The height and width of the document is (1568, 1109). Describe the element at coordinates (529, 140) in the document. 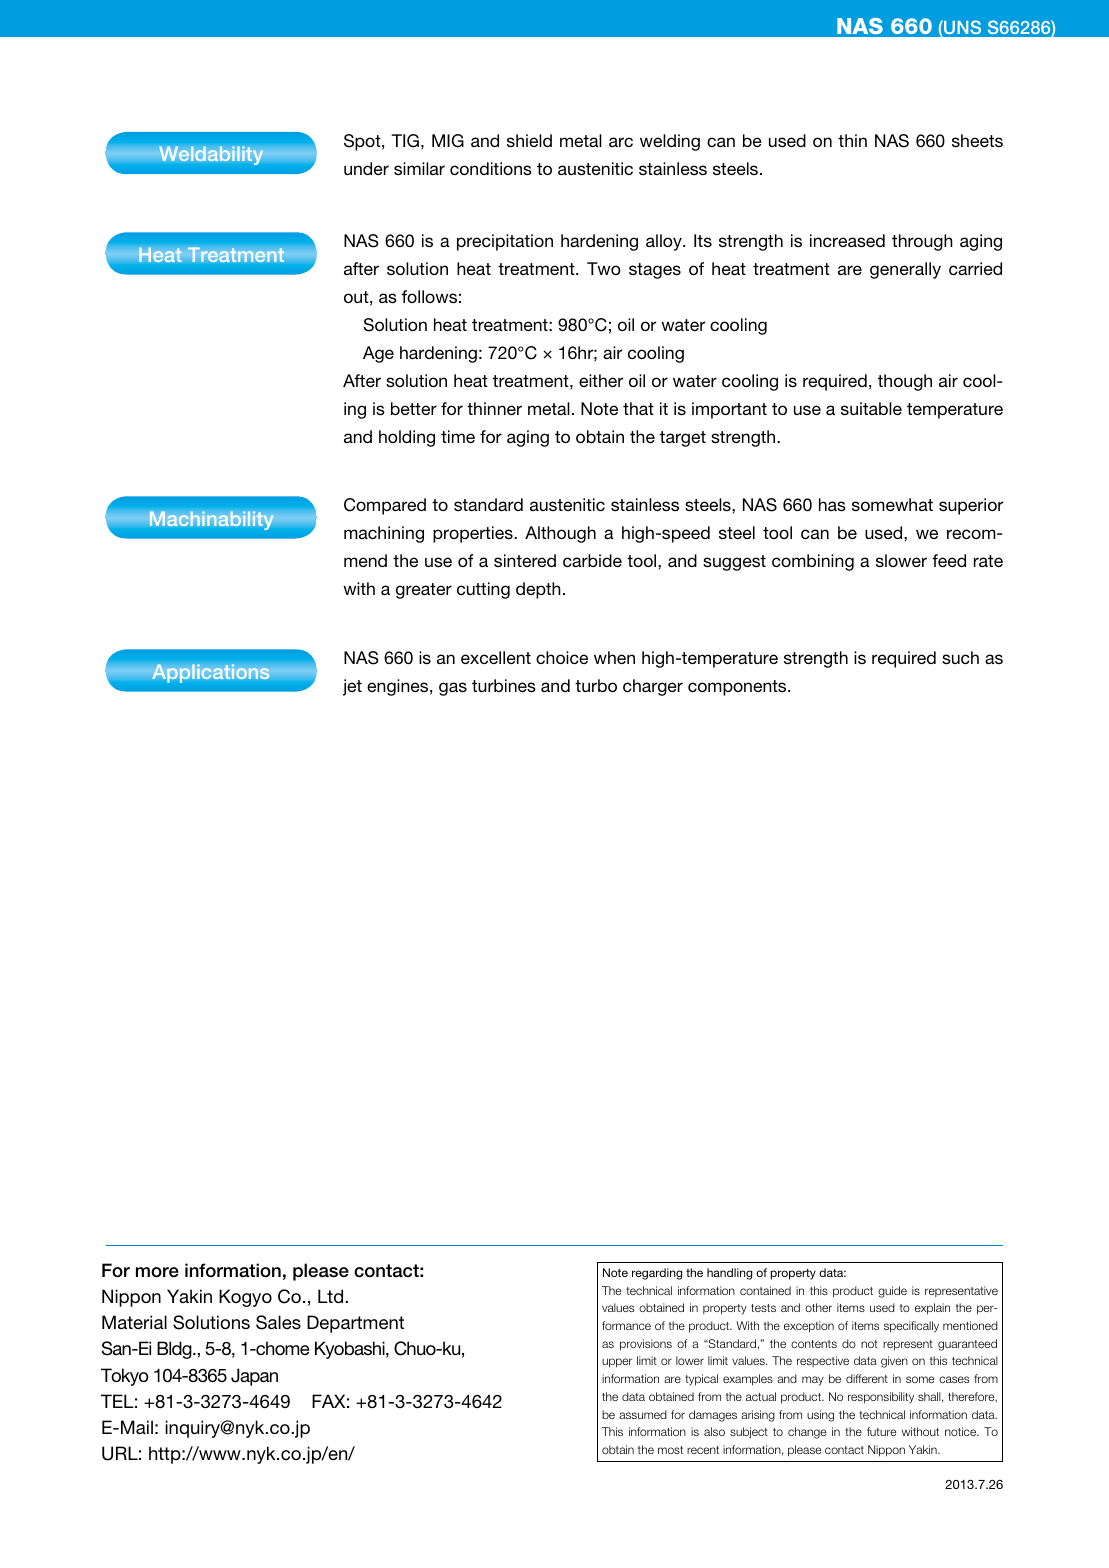

I see `shield` at that location.
